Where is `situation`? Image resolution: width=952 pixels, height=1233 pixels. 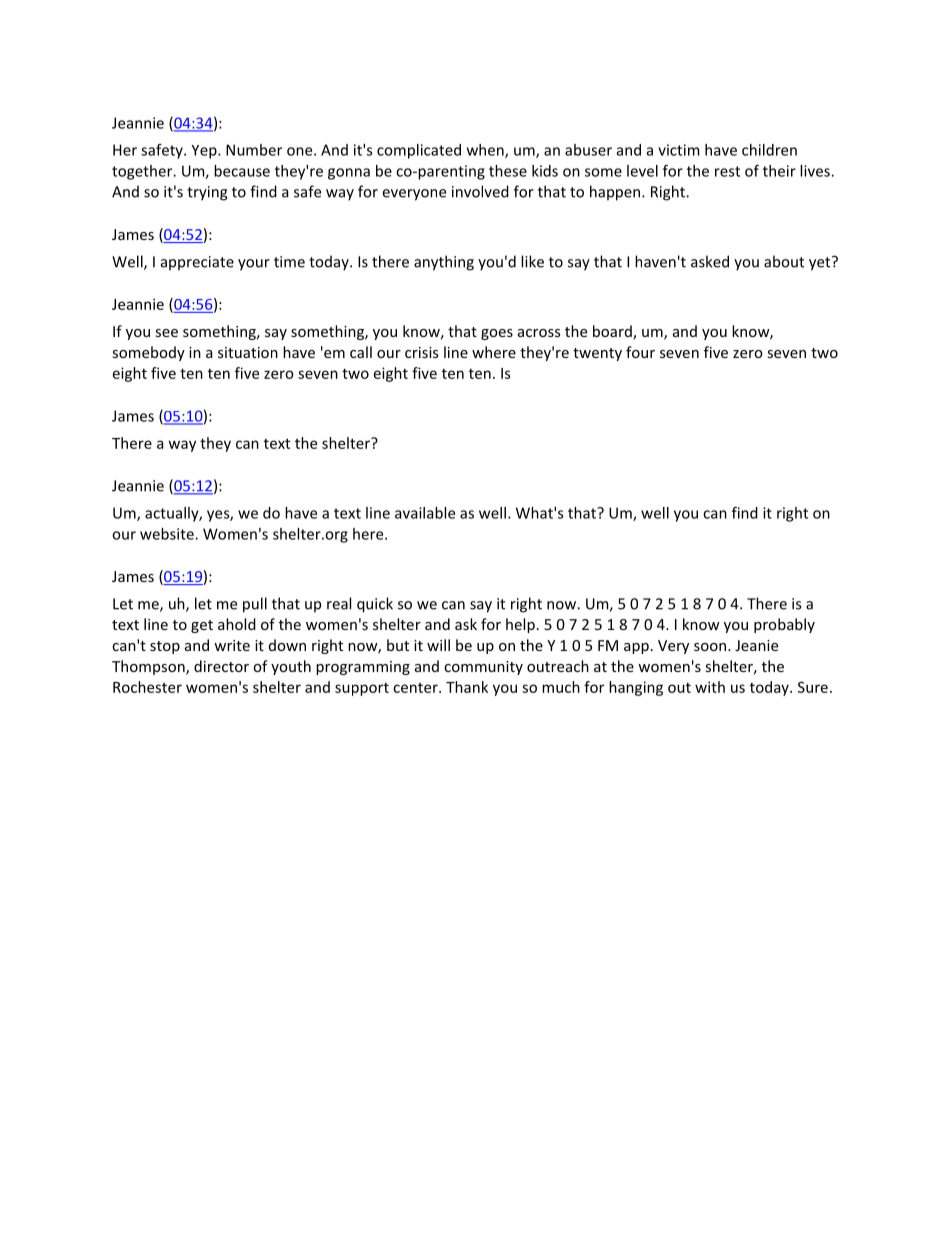 situation is located at coordinates (248, 352).
